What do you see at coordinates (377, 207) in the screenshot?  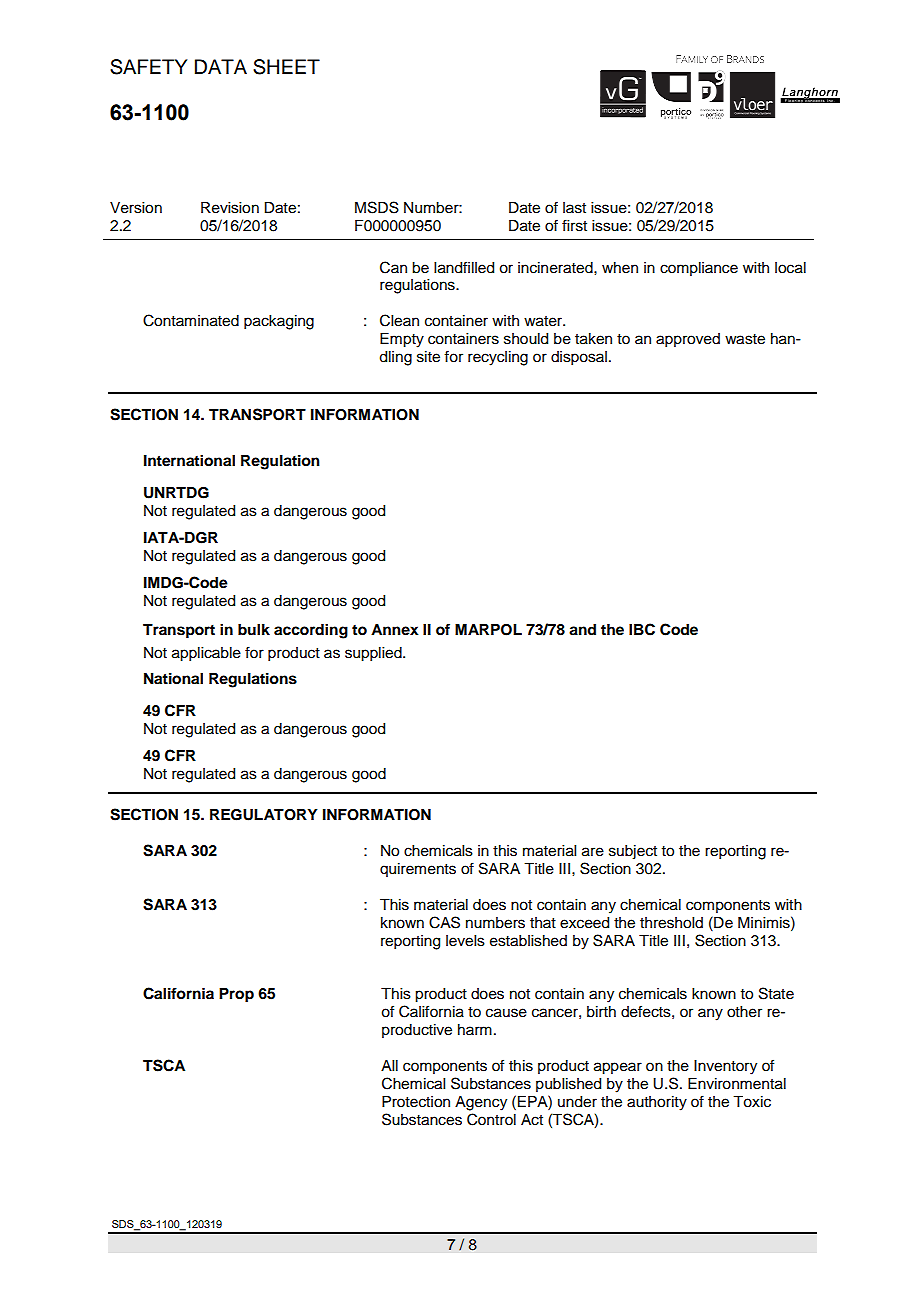 I see `MSDS` at bounding box center [377, 207].
